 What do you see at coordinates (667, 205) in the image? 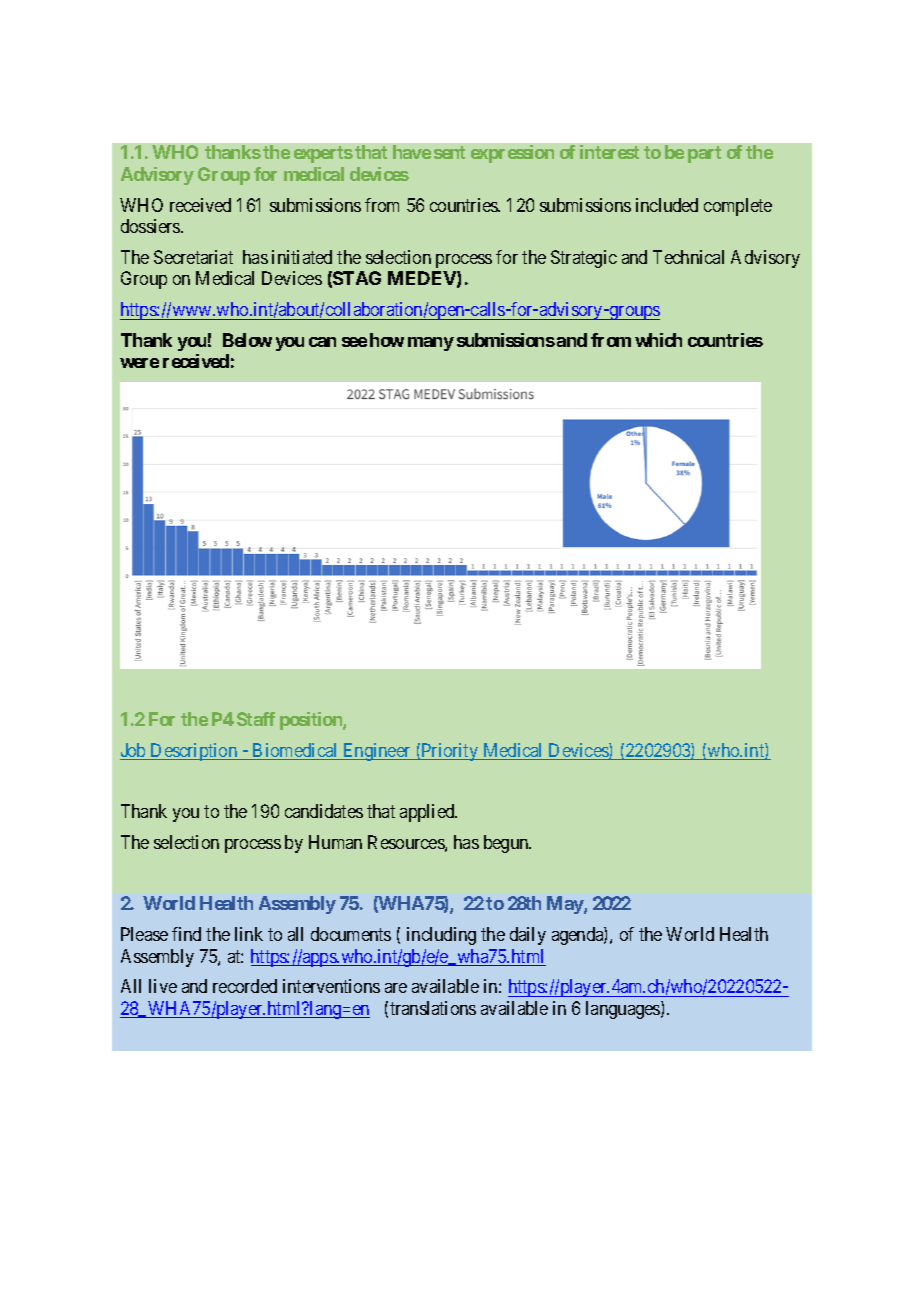
I see `included` at bounding box center [667, 205].
